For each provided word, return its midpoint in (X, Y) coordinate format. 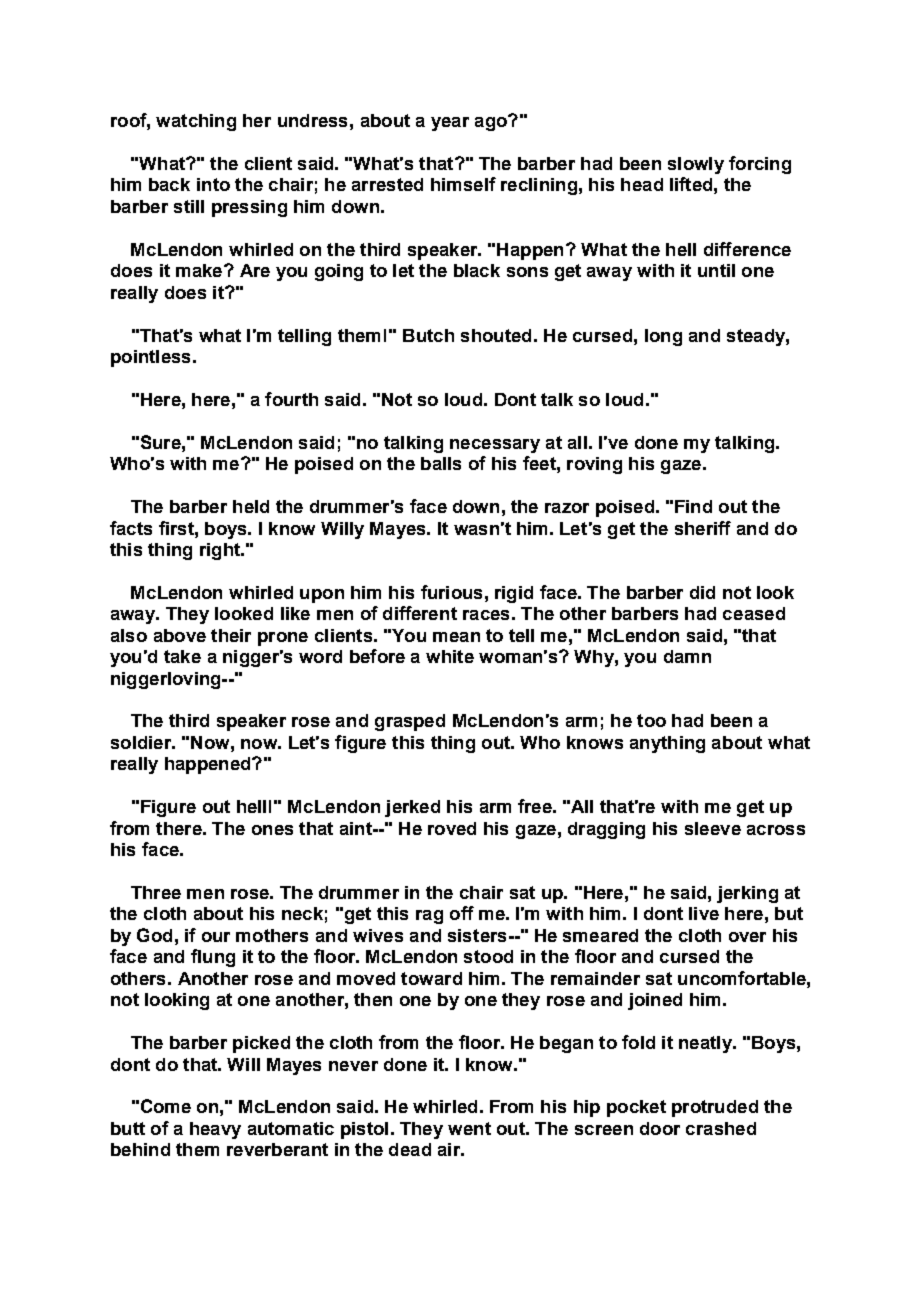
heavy (215, 1130)
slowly (696, 165)
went (469, 1128)
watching (196, 122)
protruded (715, 1108)
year (450, 124)
